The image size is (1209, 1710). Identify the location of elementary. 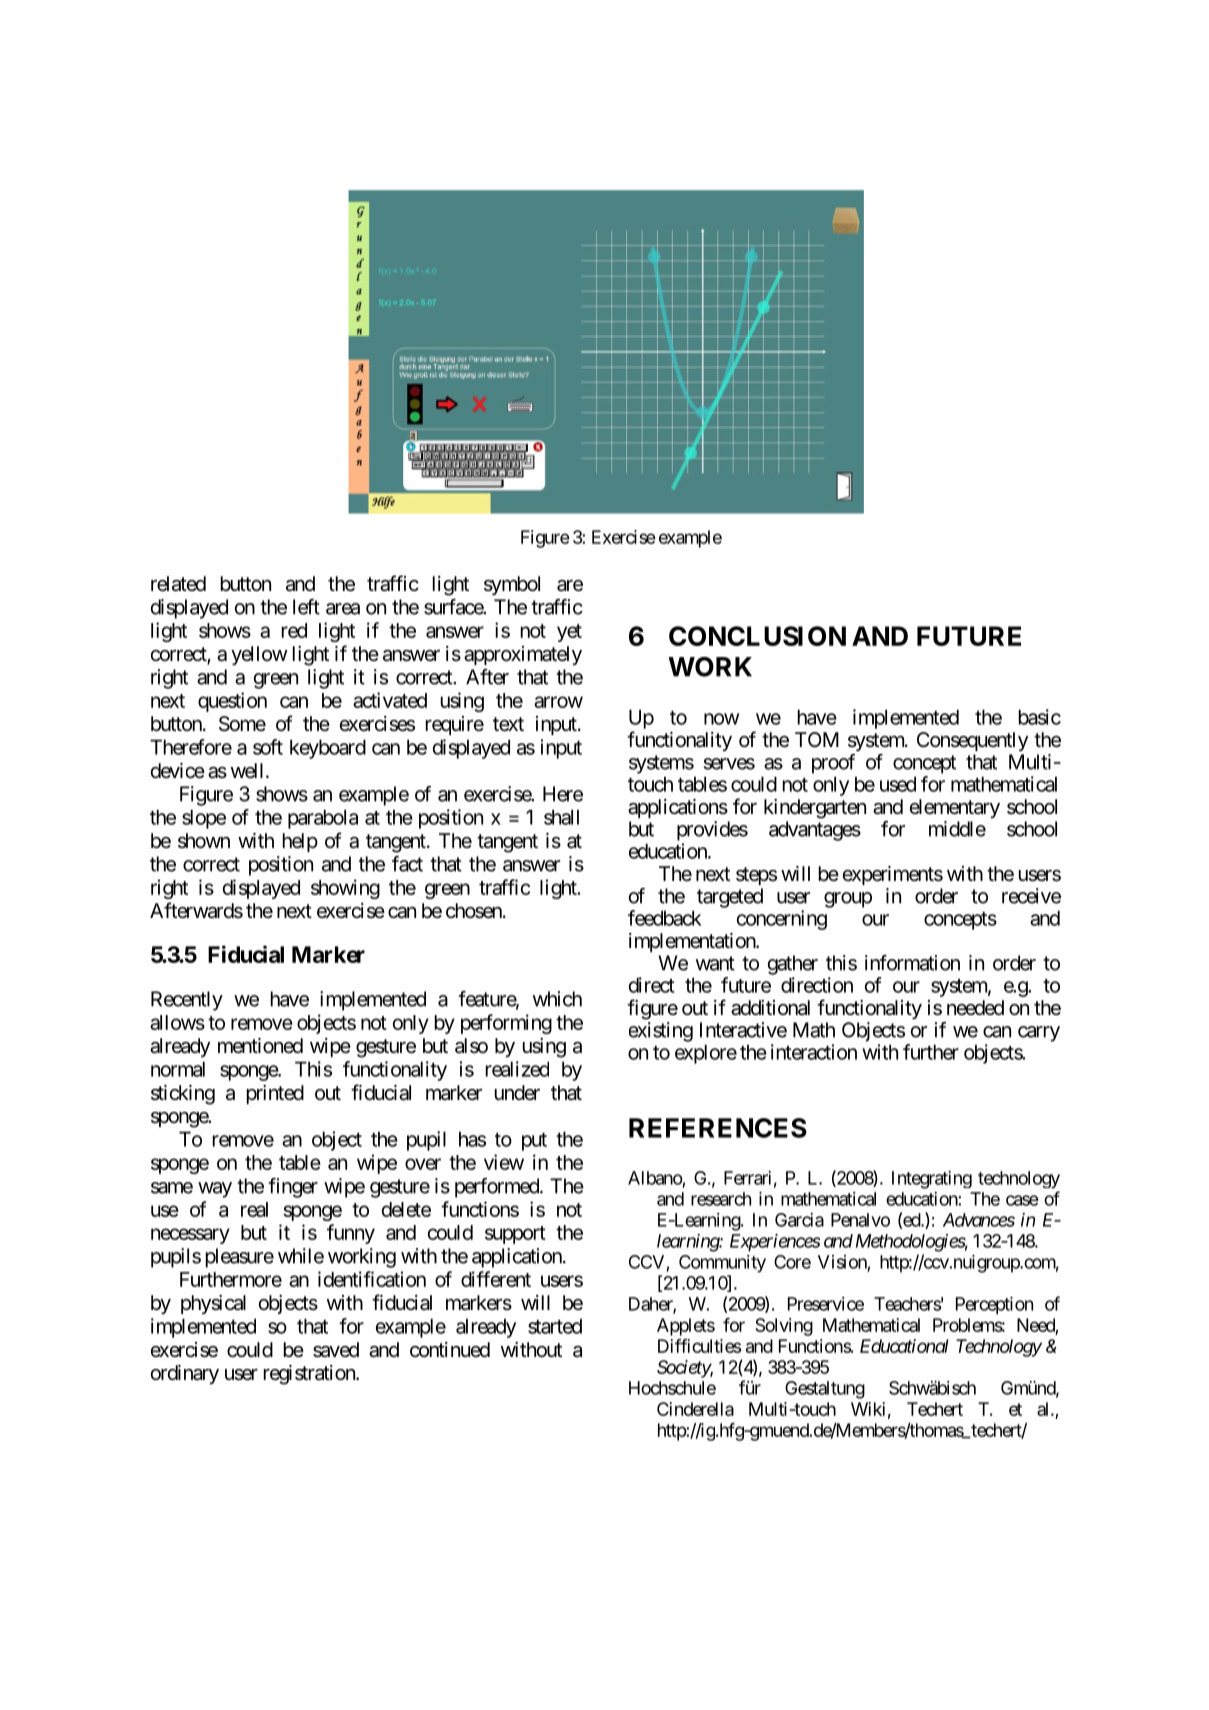
(955, 808).
